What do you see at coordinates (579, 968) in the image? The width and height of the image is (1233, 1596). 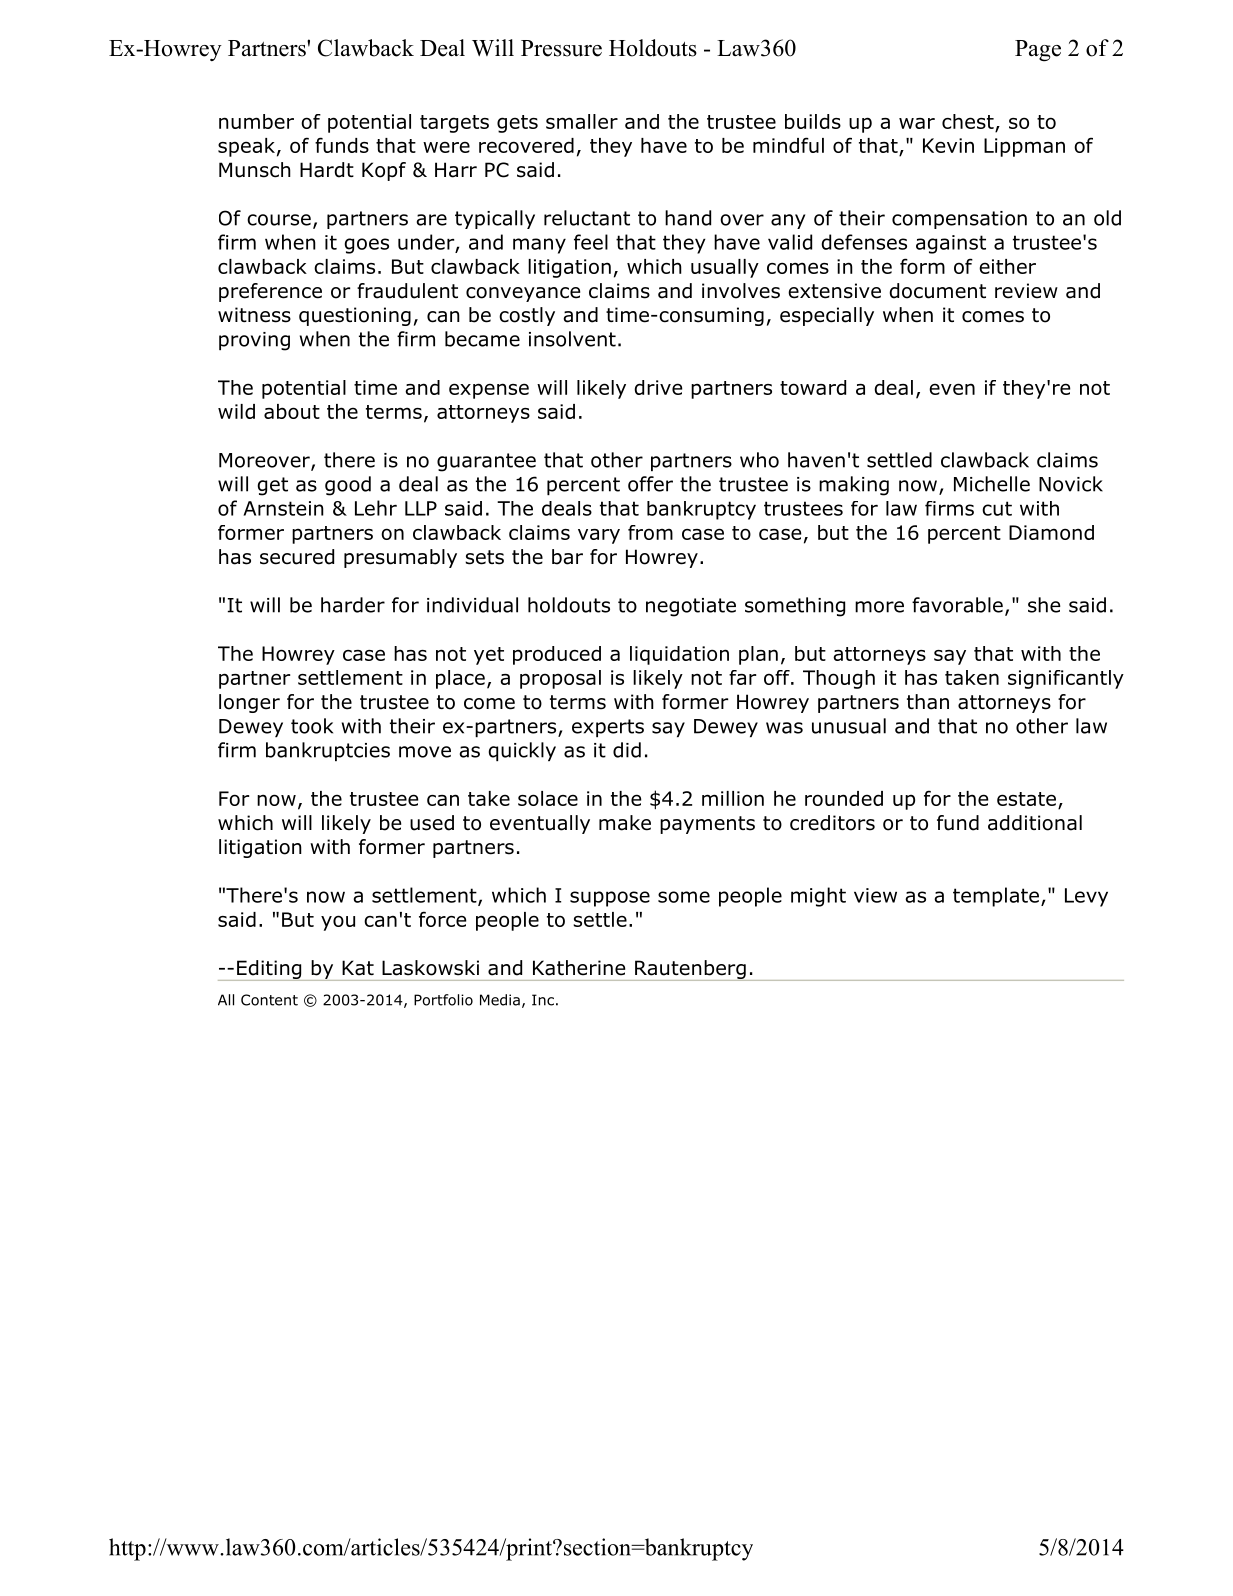 I see `Katherine` at bounding box center [579, 968].
